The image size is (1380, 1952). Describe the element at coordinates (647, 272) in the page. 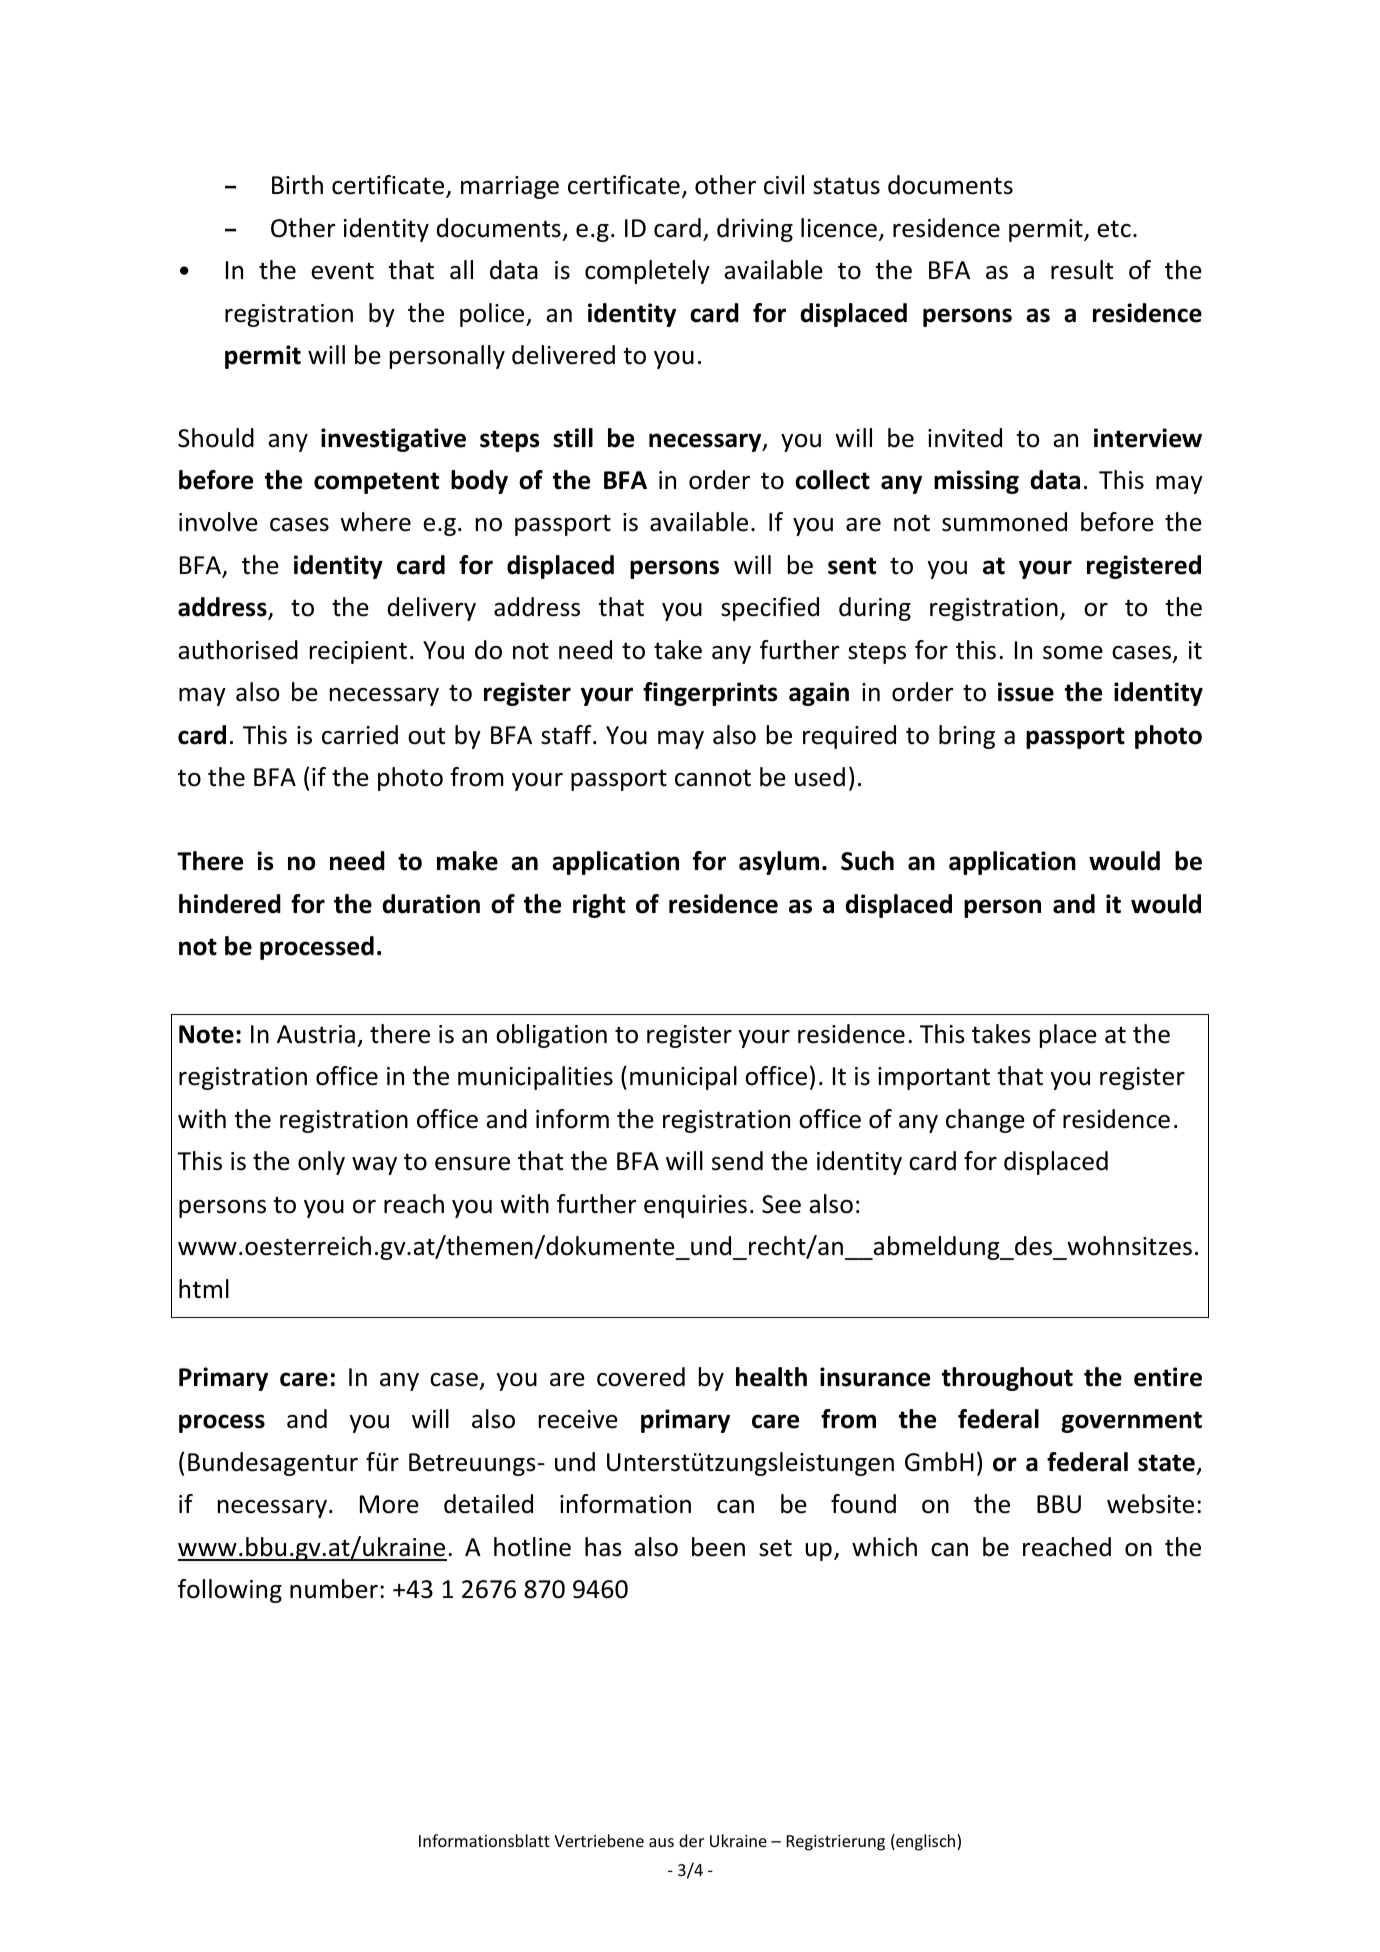

I see `completely` at that location.
